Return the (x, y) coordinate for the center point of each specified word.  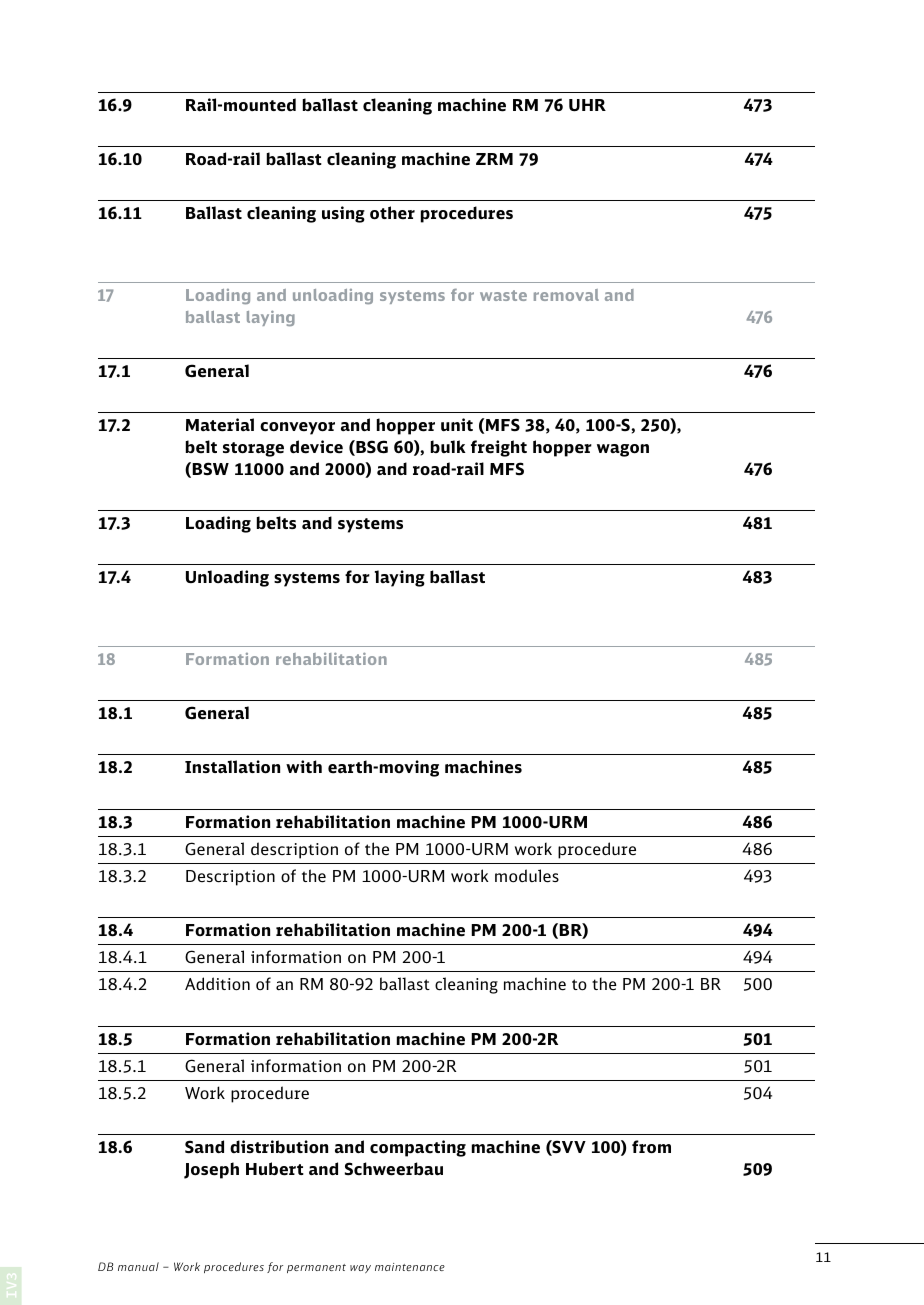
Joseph (211, 1170)
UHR (587, 105)
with (304, 766)
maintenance (410, 1267)
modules (527, 876)
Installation (232, 767)
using (343, 214)
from (651, 1147)
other (392, 213)
